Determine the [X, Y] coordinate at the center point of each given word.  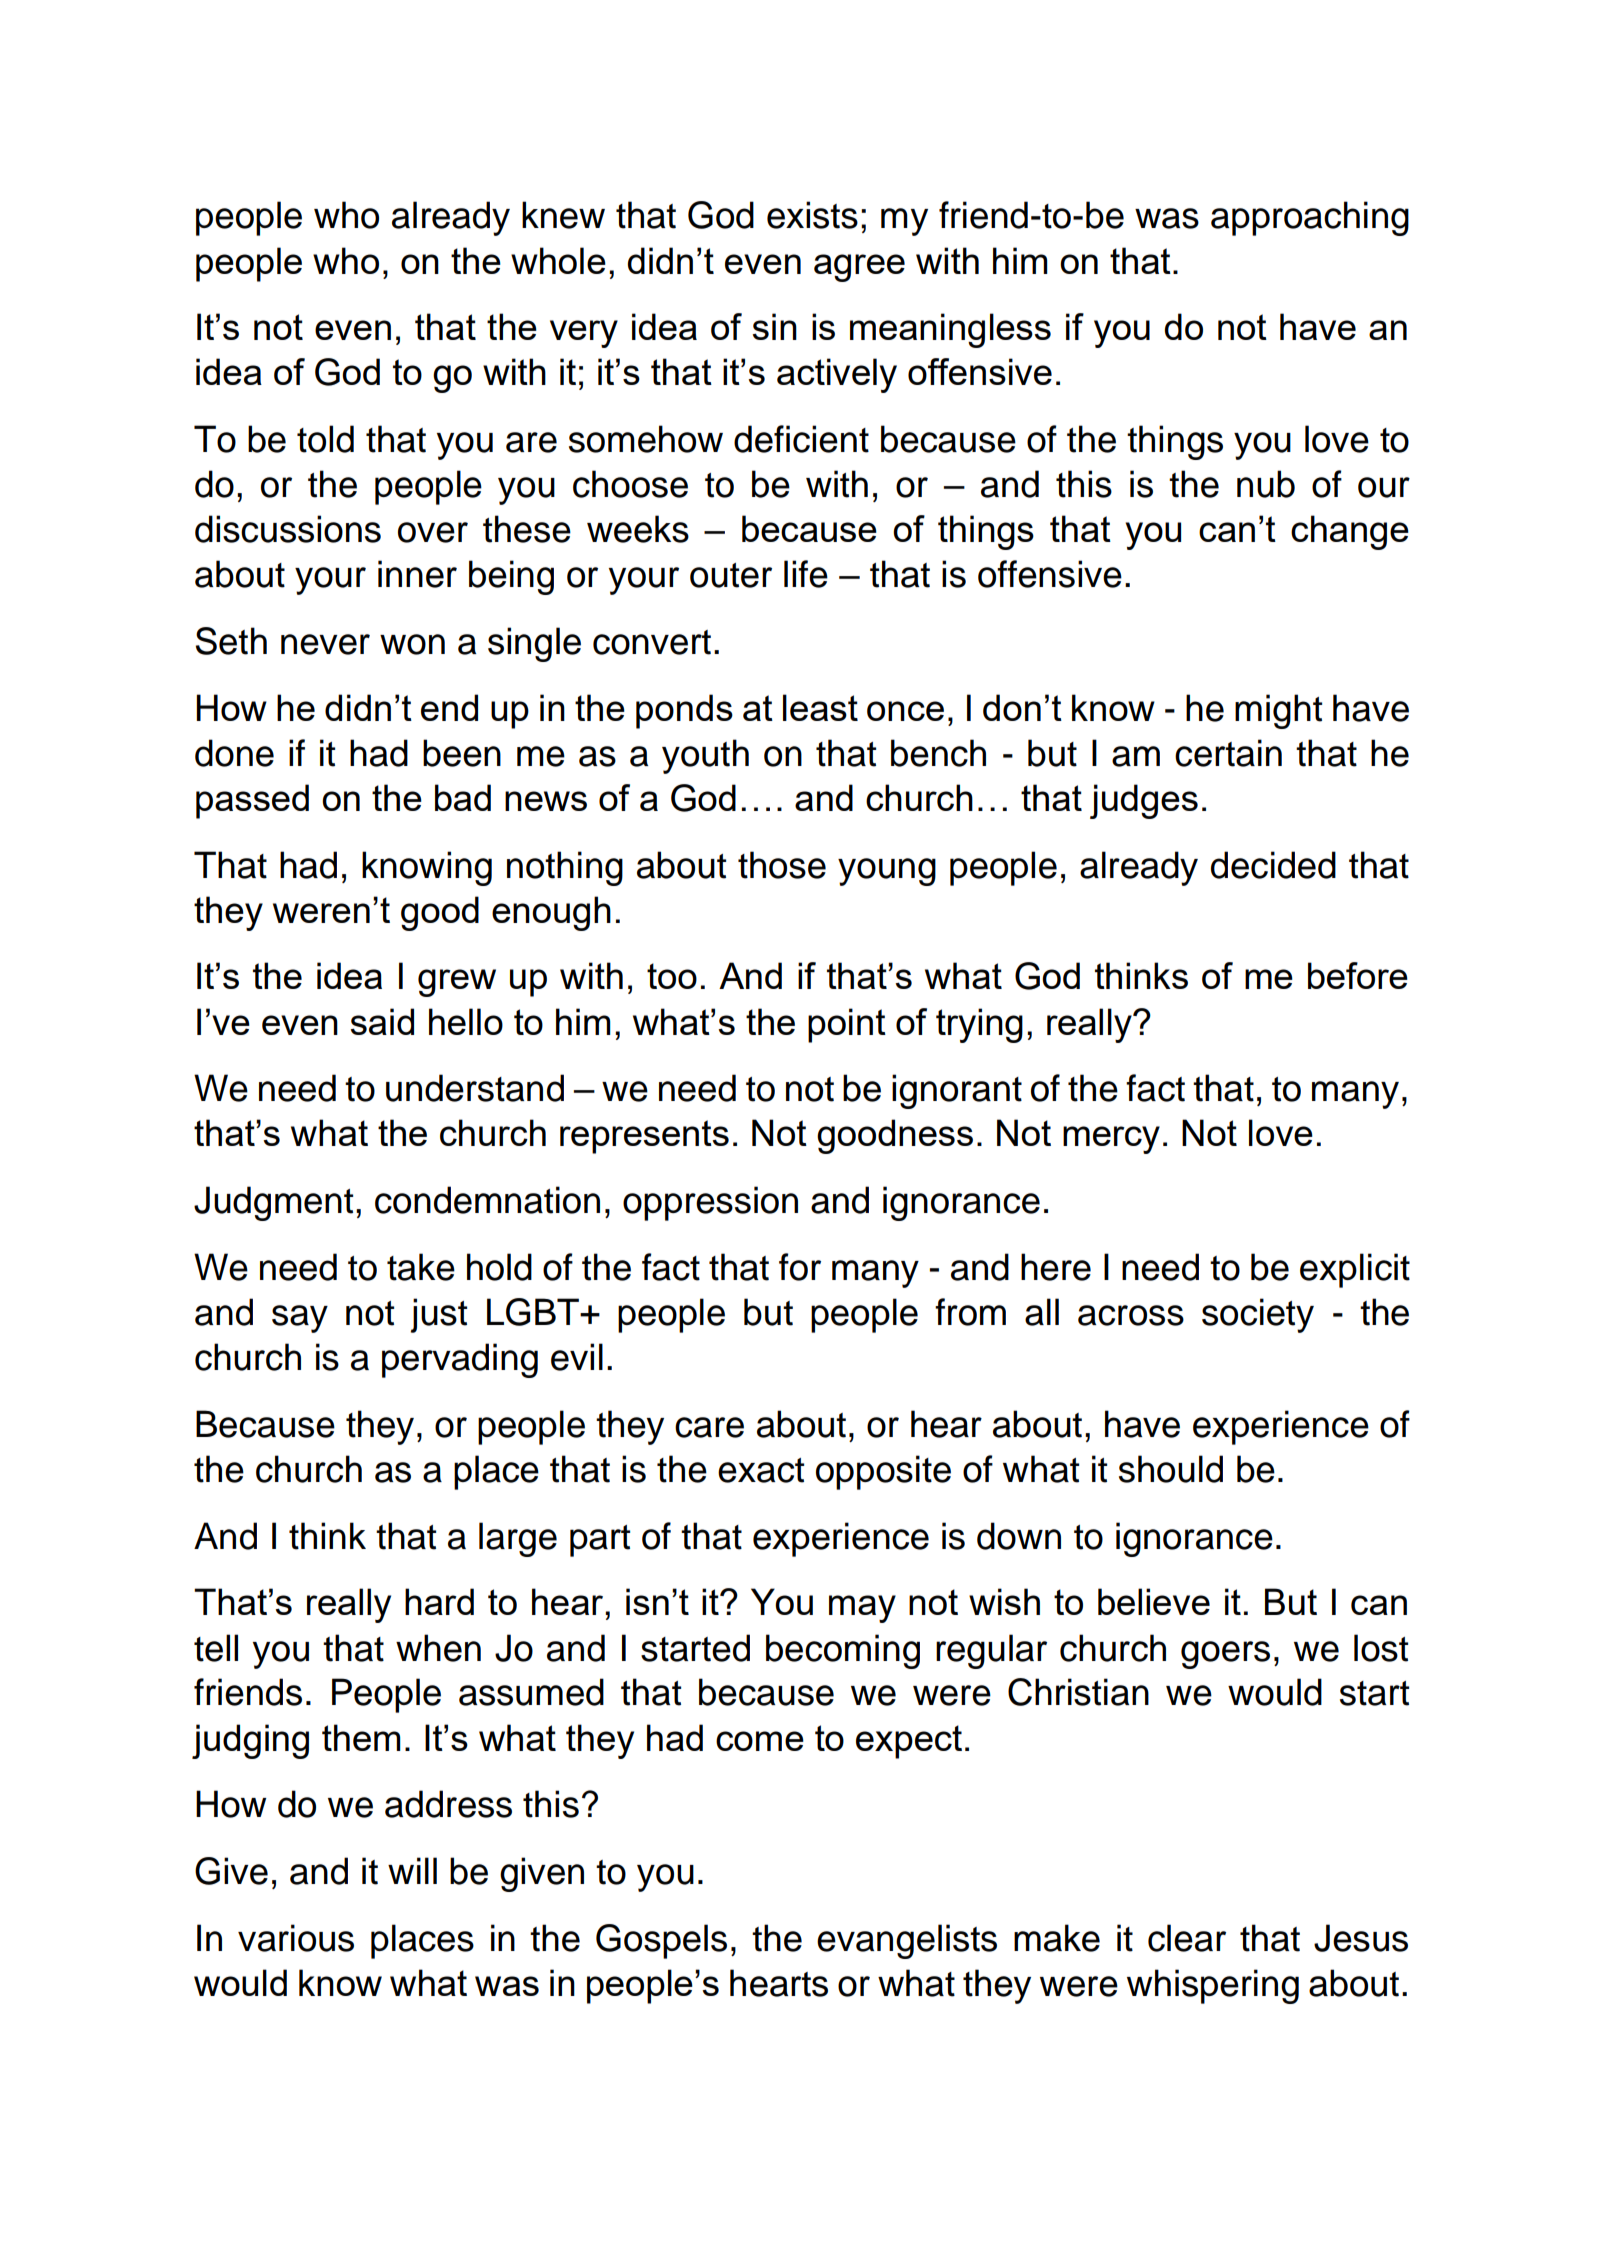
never [325, 644]
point [847, 1025]
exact [761, 1470]
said [382, 1021]
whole [558, 260]
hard [439, 1601]
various [296, 1938]
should [1171, 1469]
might [1278, 711]
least [820, 707]
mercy [1111, 1140]
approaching [1310, 218]
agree [859, 268]
